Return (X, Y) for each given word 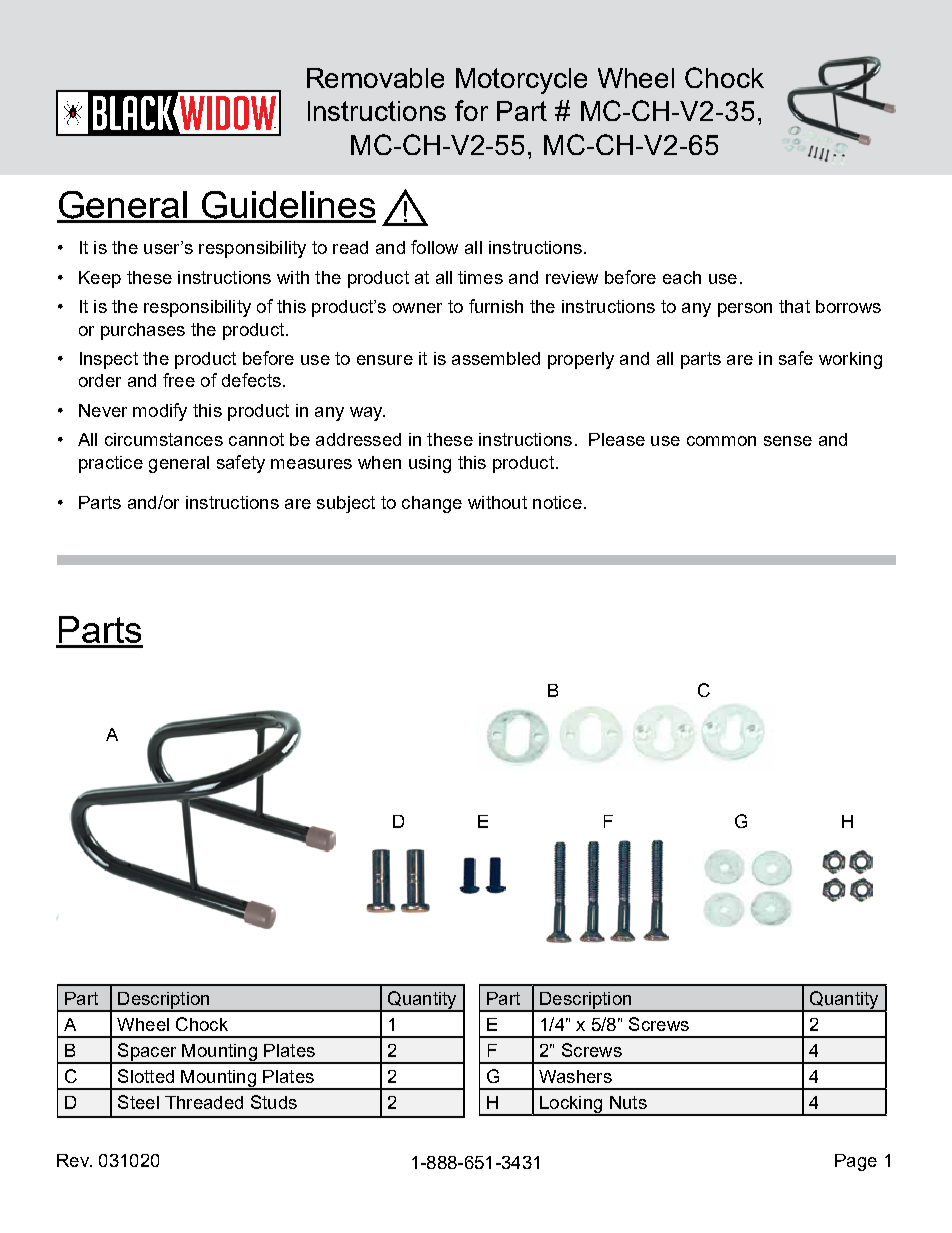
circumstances (164, 439)
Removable (375, 78)
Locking (571, 1105)
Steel (138, 1102)
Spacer (147, 1053)
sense (788, 441)
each (682, 277)
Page (856, 1162)
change (432, 504)
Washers (575, 1076)
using (430, 464)
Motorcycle (521, 81)
